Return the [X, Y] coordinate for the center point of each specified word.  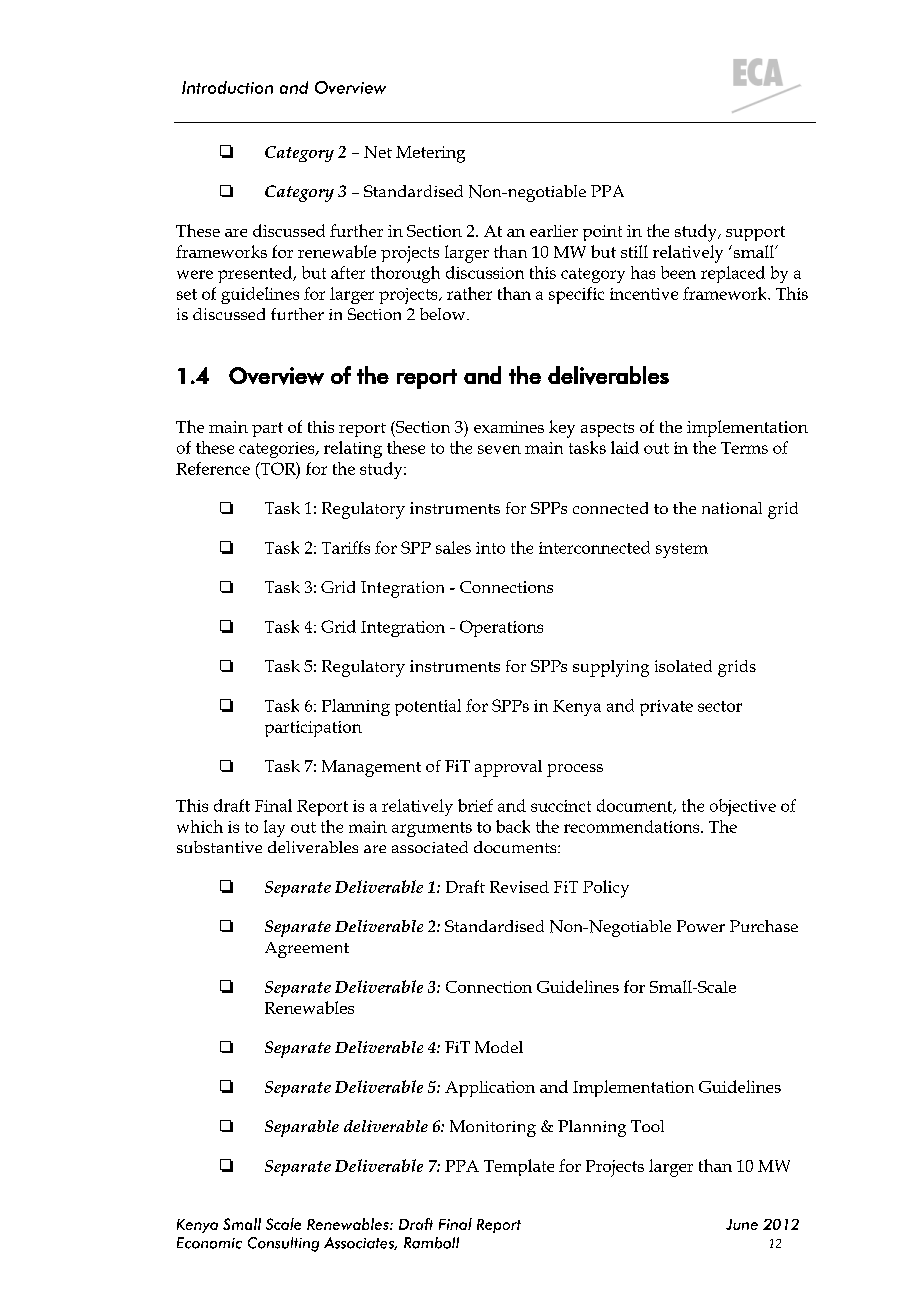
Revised [519, 887]
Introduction [227, 87]
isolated [683, 666]
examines [509, 427]
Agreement [307, 950]
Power [701, 926]
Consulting [283, 1244]
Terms [744, 448]
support [755, 233]
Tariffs [346, 547]
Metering [430, 154]
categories [278, 450]
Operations [501, 628]
